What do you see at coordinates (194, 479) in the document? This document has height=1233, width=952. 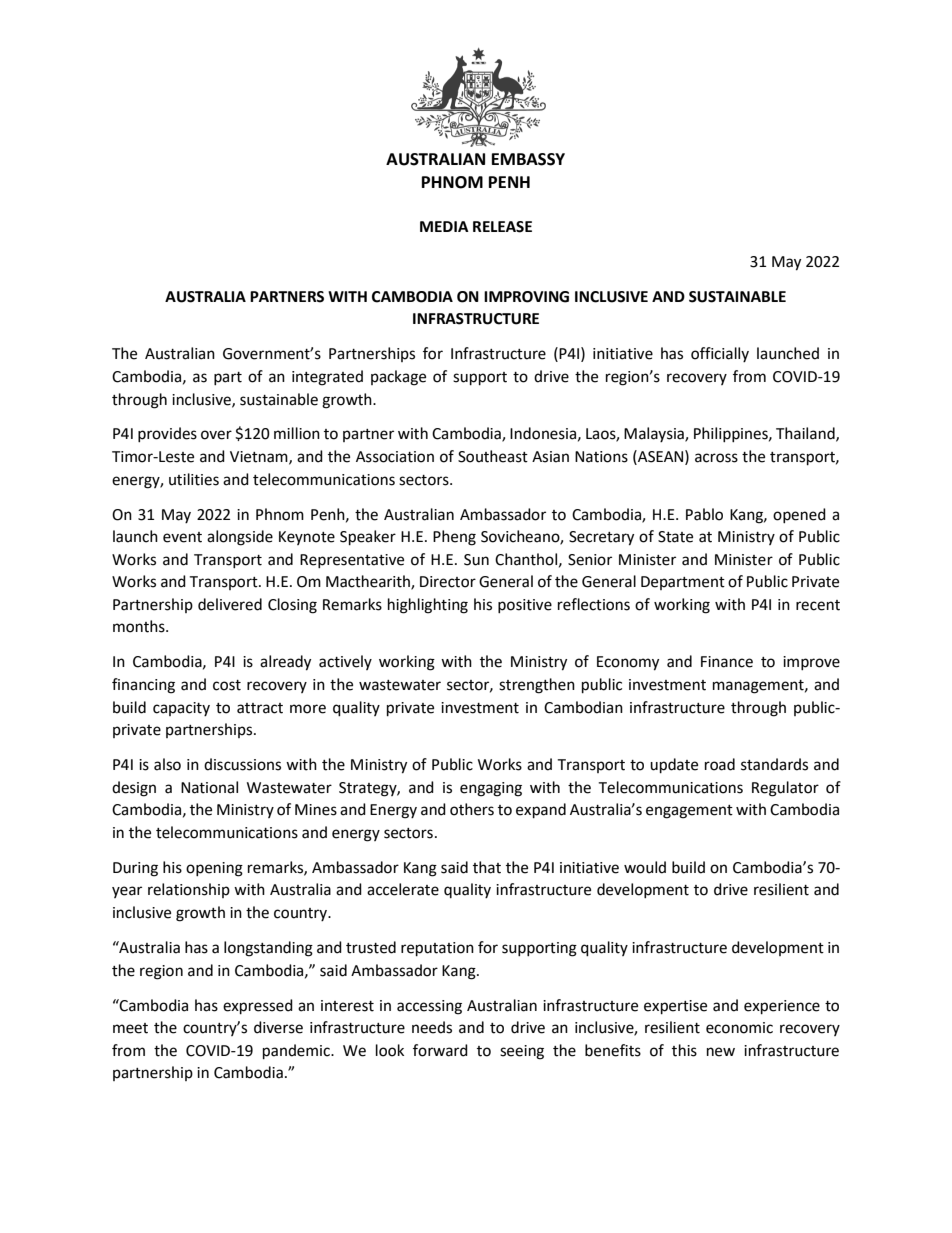 I see `utilities` at bounding box center [194, 479].
